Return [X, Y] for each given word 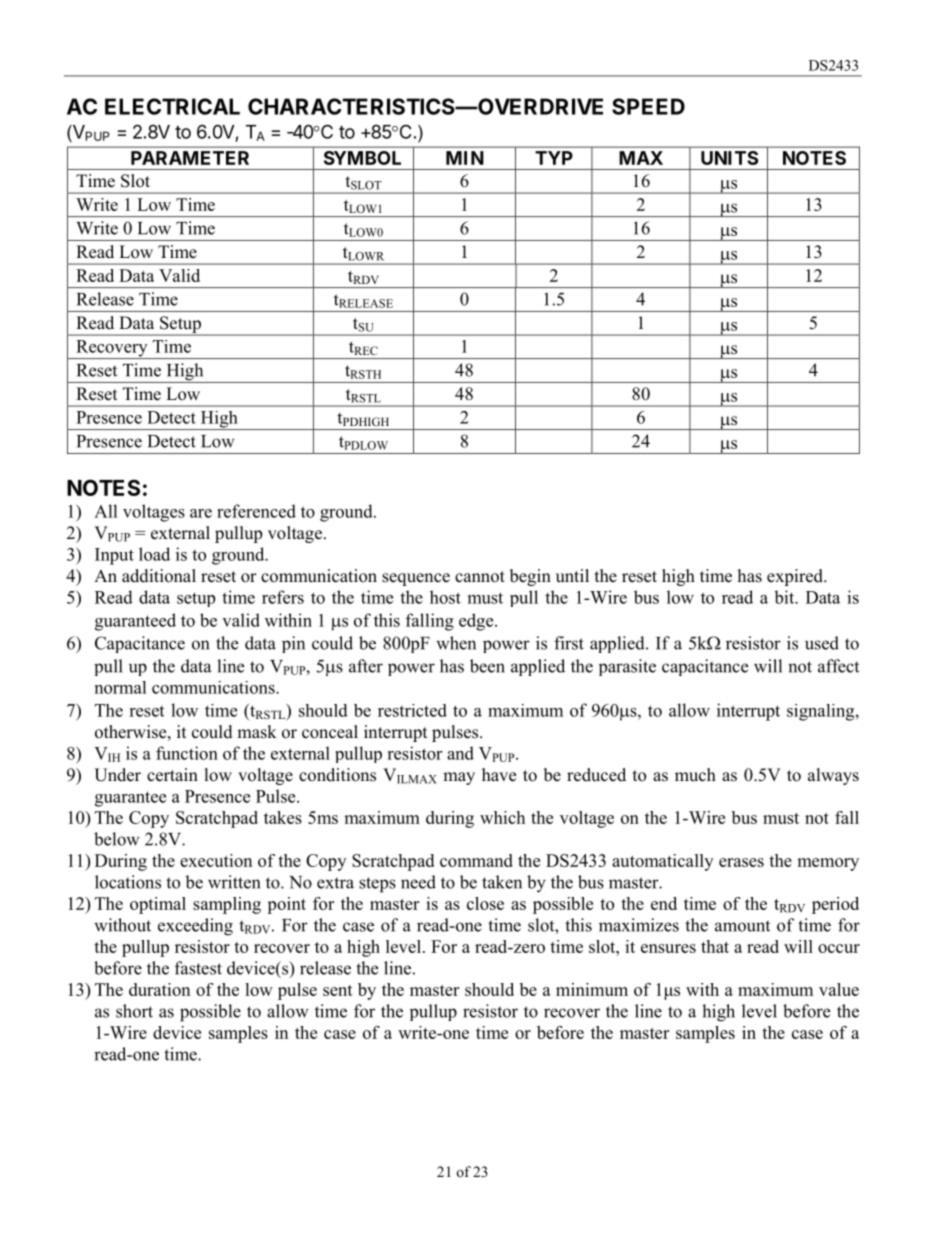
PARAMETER [190, 158]
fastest [198, 968]
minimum [592, 989]
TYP [554, 158]
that [715, 946]
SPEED [648, 106]
